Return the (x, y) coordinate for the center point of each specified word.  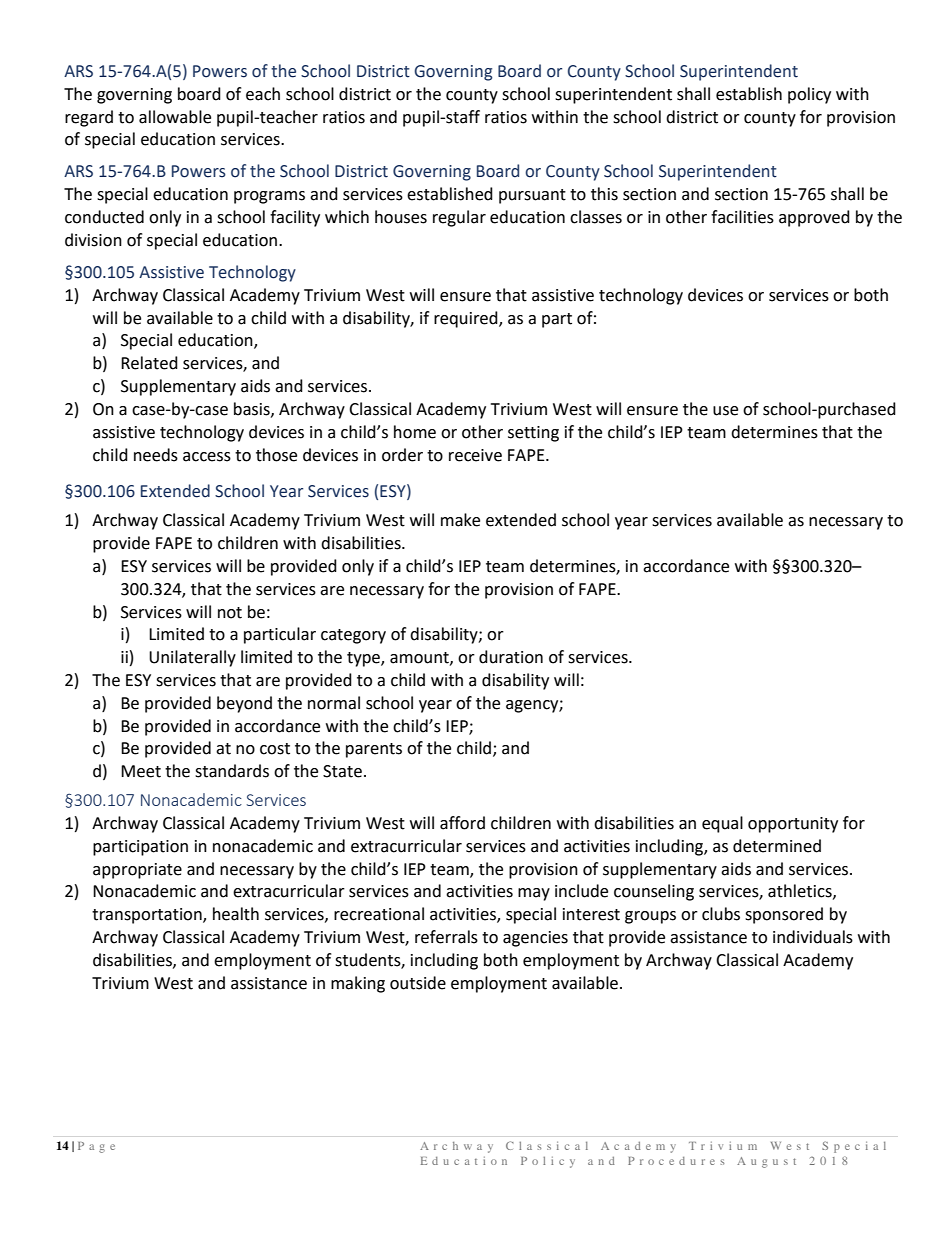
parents (374, 750)
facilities (742, 217)
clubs (721, 914)
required (467, 319)
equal (722, 824)
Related (149, 363)
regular (459, 218)
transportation (148, 916)
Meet (141, 771)
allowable (175, 117)
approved (814, 218)
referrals (446, 937)
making (358, 984)
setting (533, 434)
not (230, 613)
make (460, 520)
